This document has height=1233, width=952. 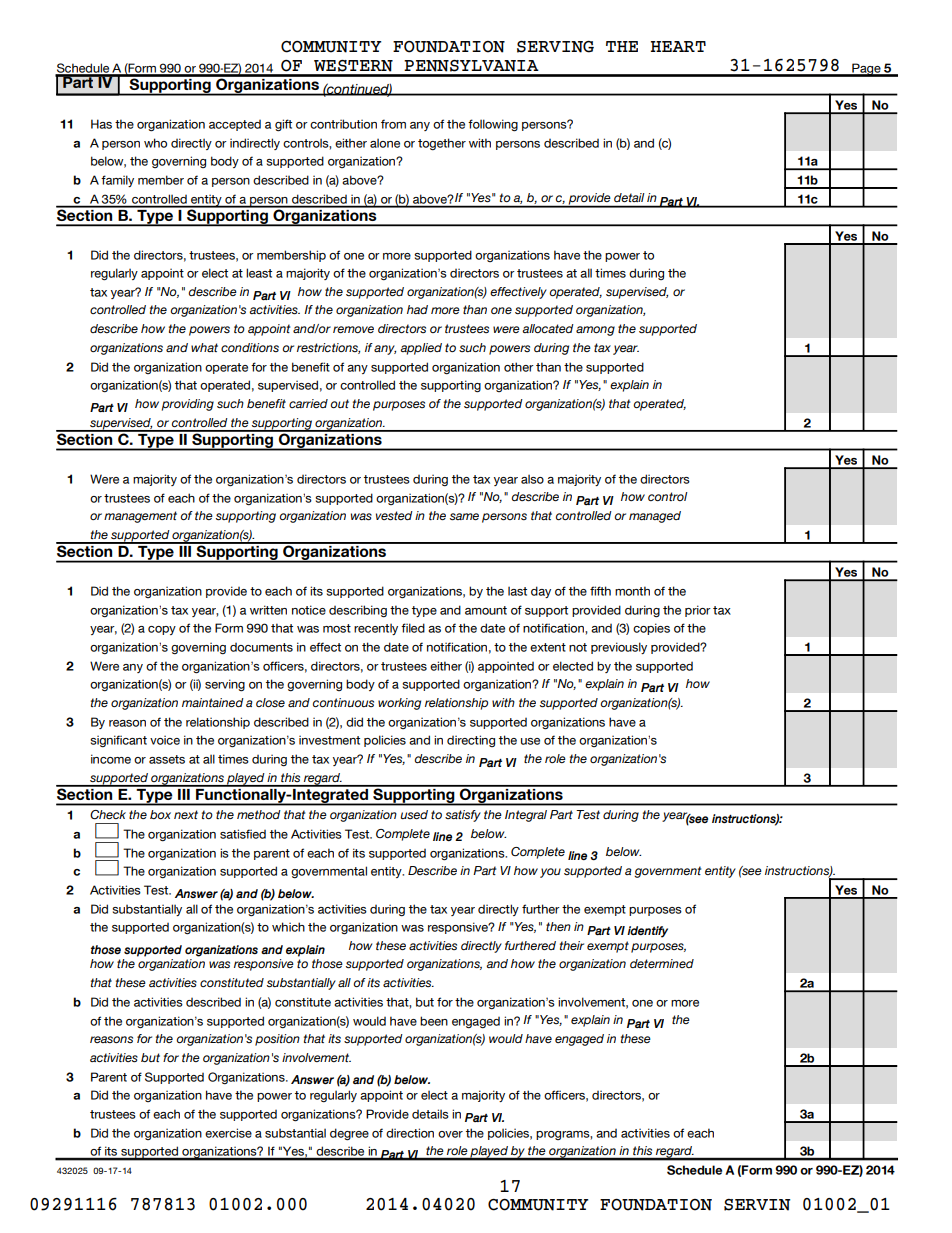 I want to click on used, so click(x=414, y=814).
